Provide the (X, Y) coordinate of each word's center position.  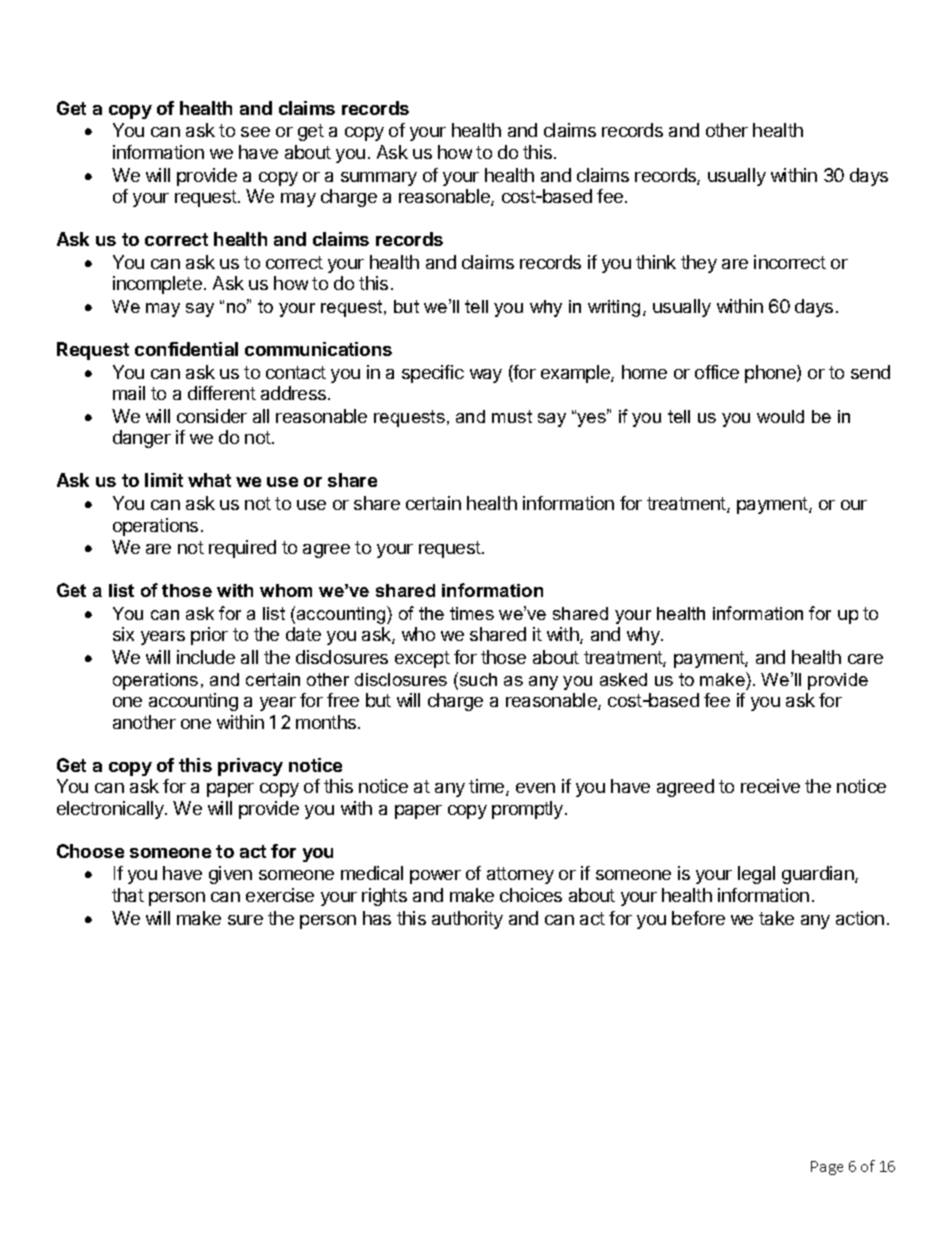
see (255, 132)
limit (164, 480)
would (780, 416)
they (699, 264)
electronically (111, 810)
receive (770, 786)
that (128, 895)
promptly (529, 810)
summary (379, 179)
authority (467, 920)
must (512, 416)
